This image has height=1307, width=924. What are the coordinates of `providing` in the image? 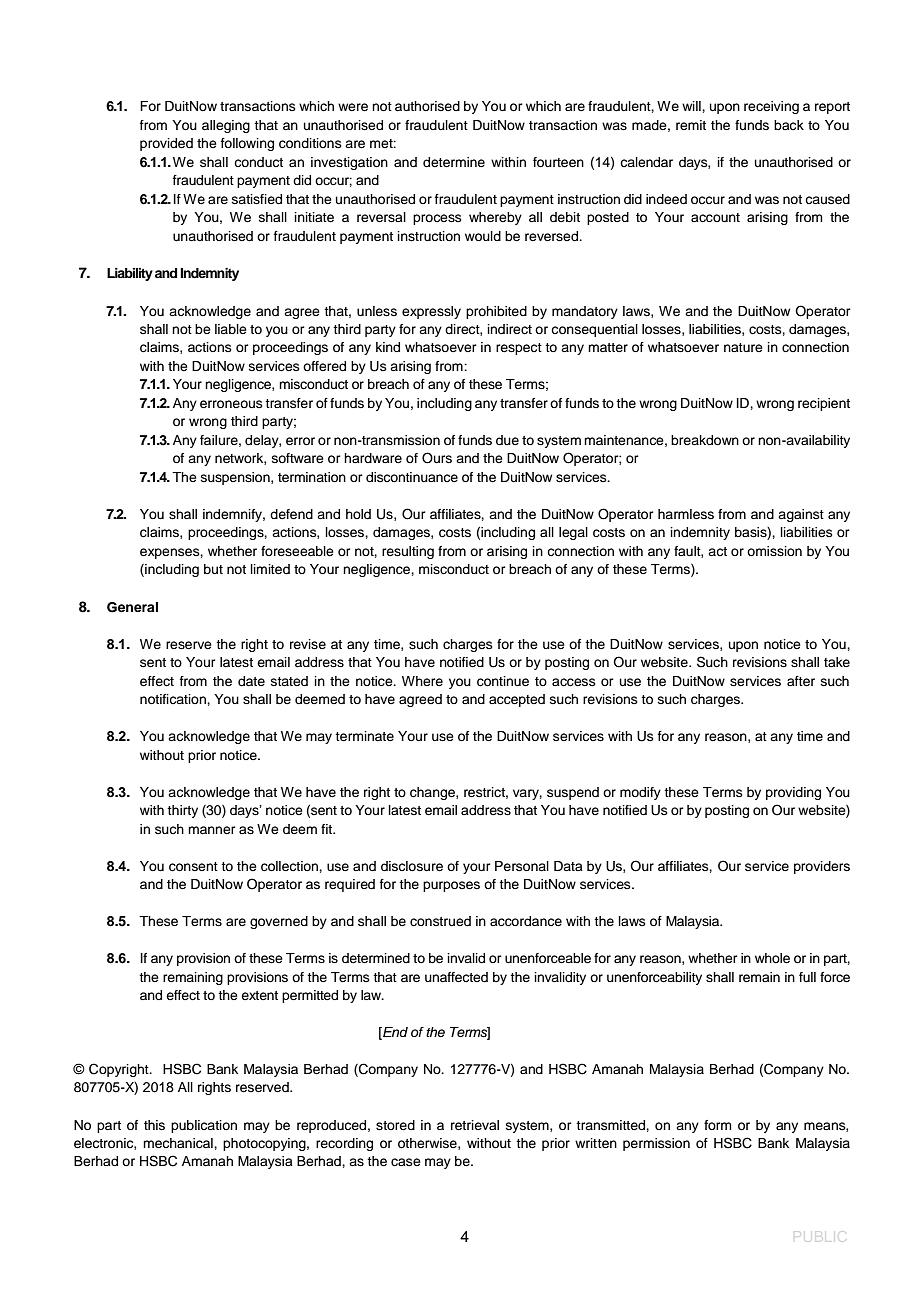 It's located at (793, 793).
